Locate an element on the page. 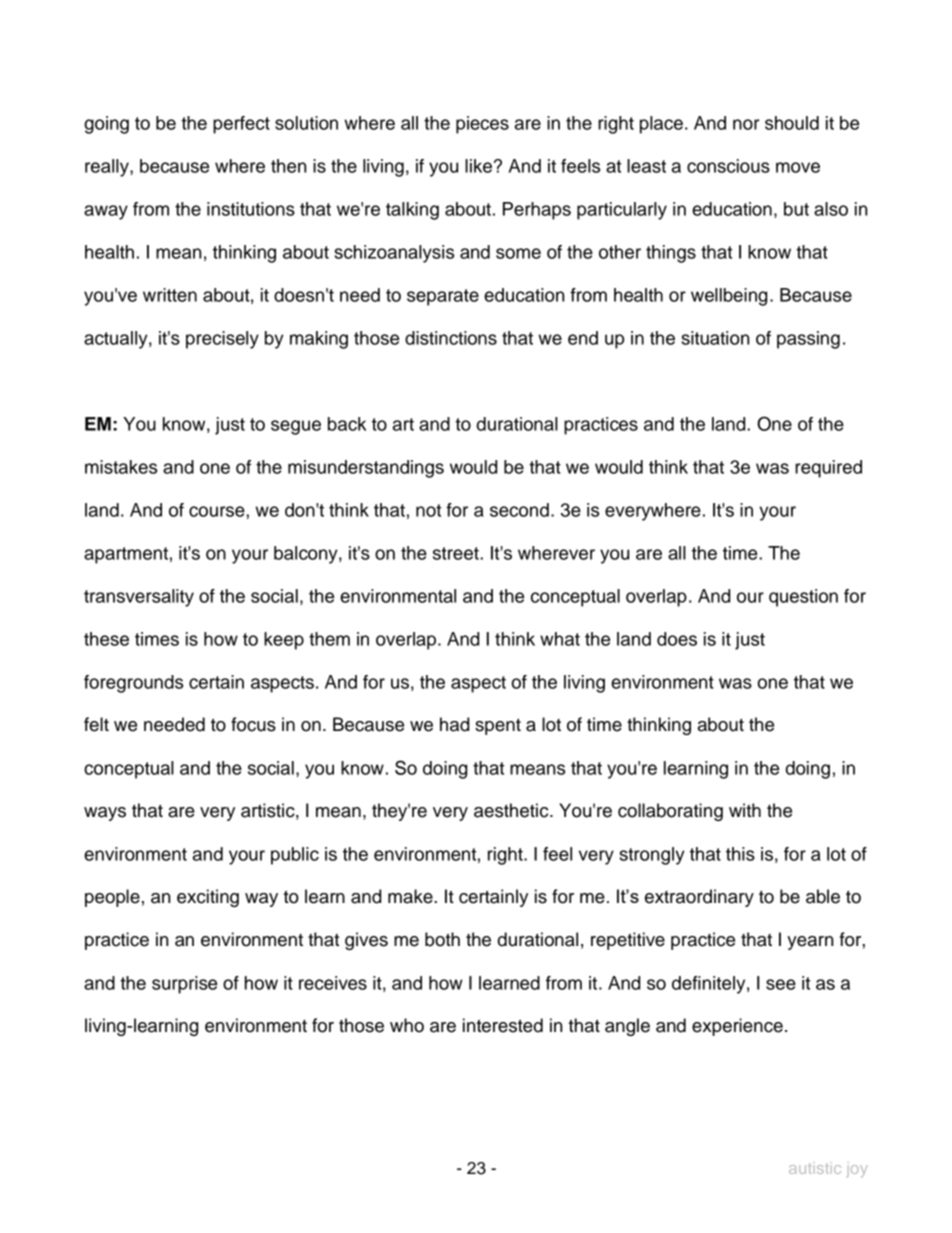  autistic is located at coordinates (815, 1168).
